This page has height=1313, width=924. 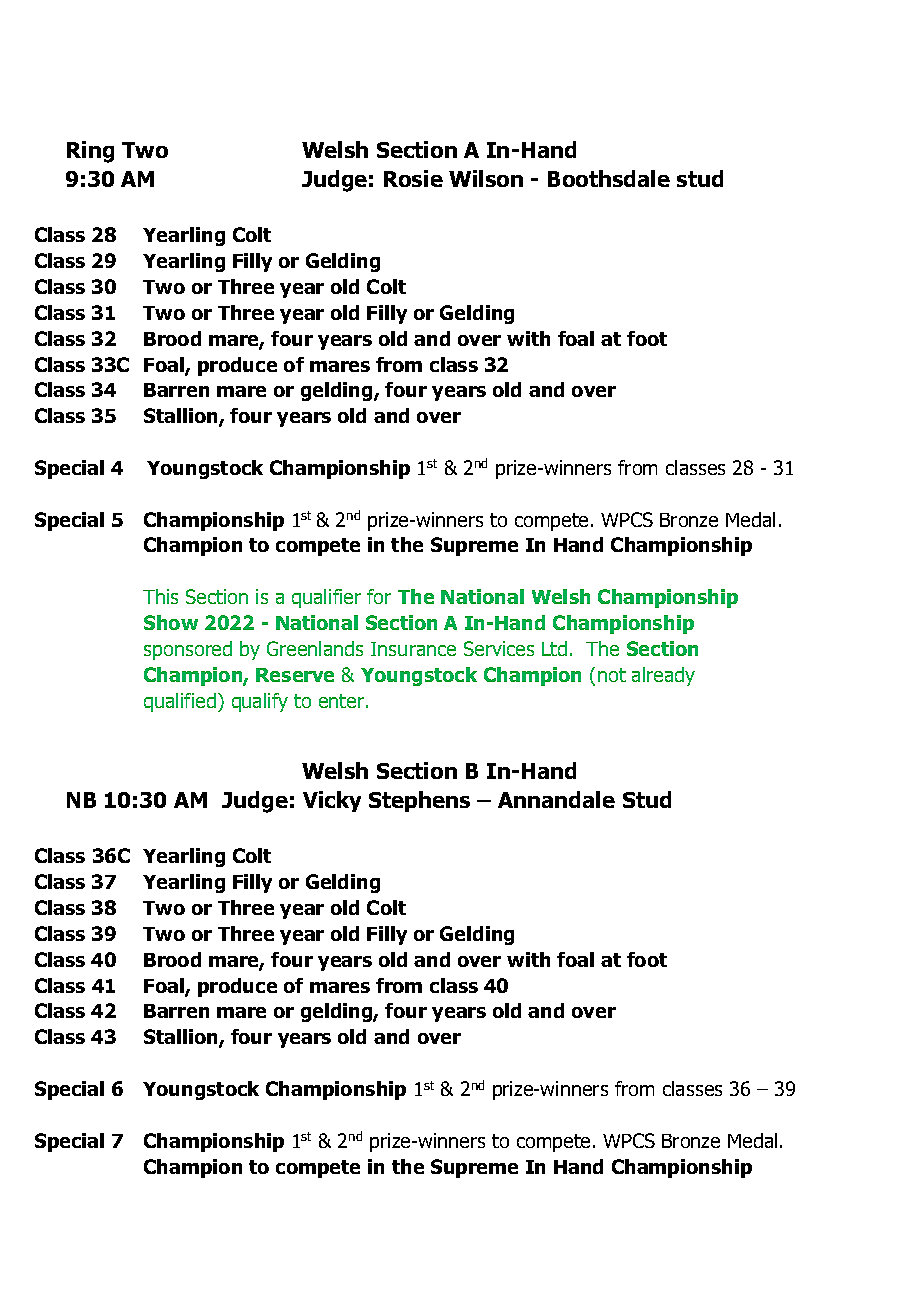 What do you see at coordinates (171, 622) in the page?
I see `Show` at bounding box center [171, 622].
